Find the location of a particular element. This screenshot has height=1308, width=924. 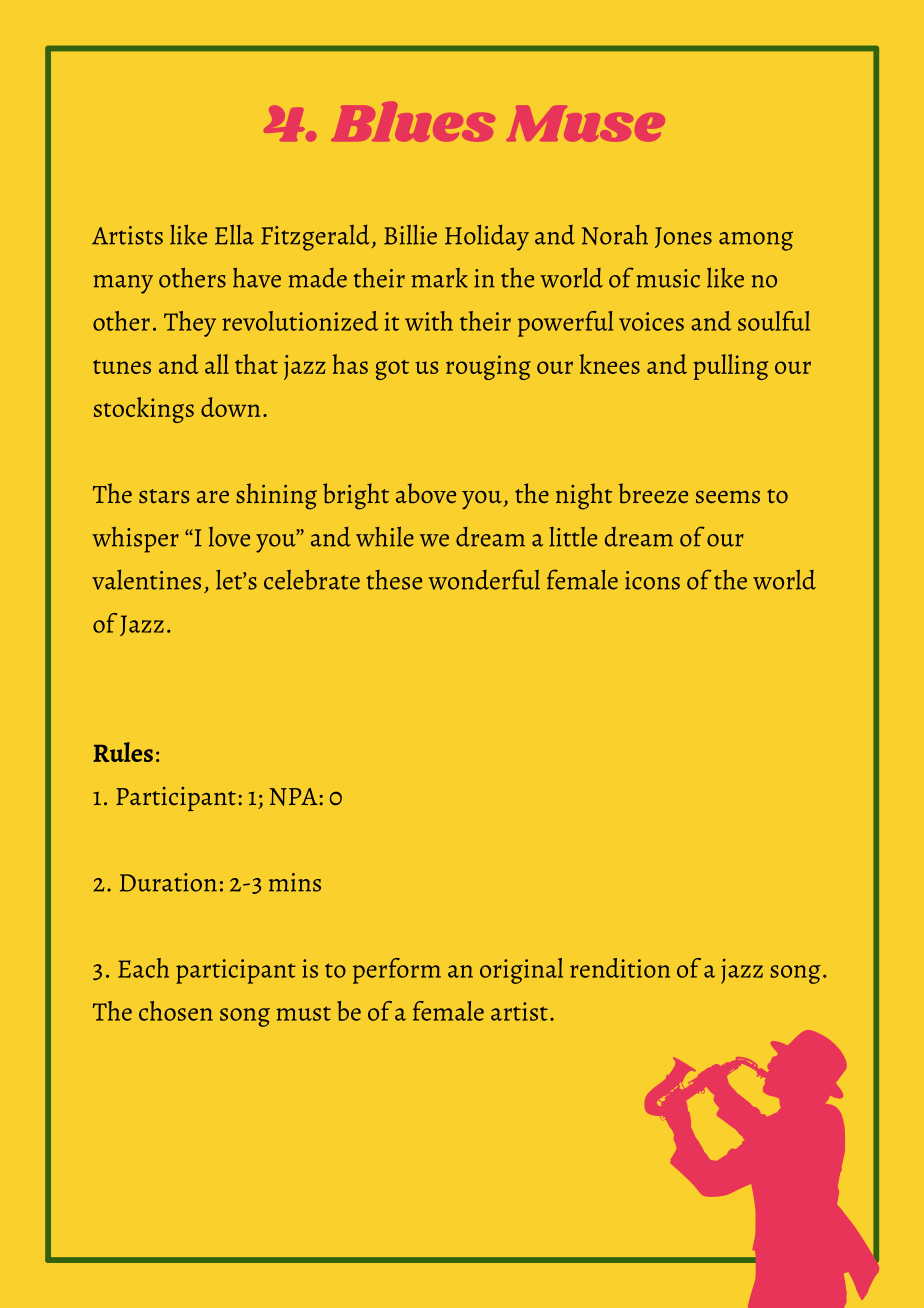

rendition is located at coordinates (620, 968).
